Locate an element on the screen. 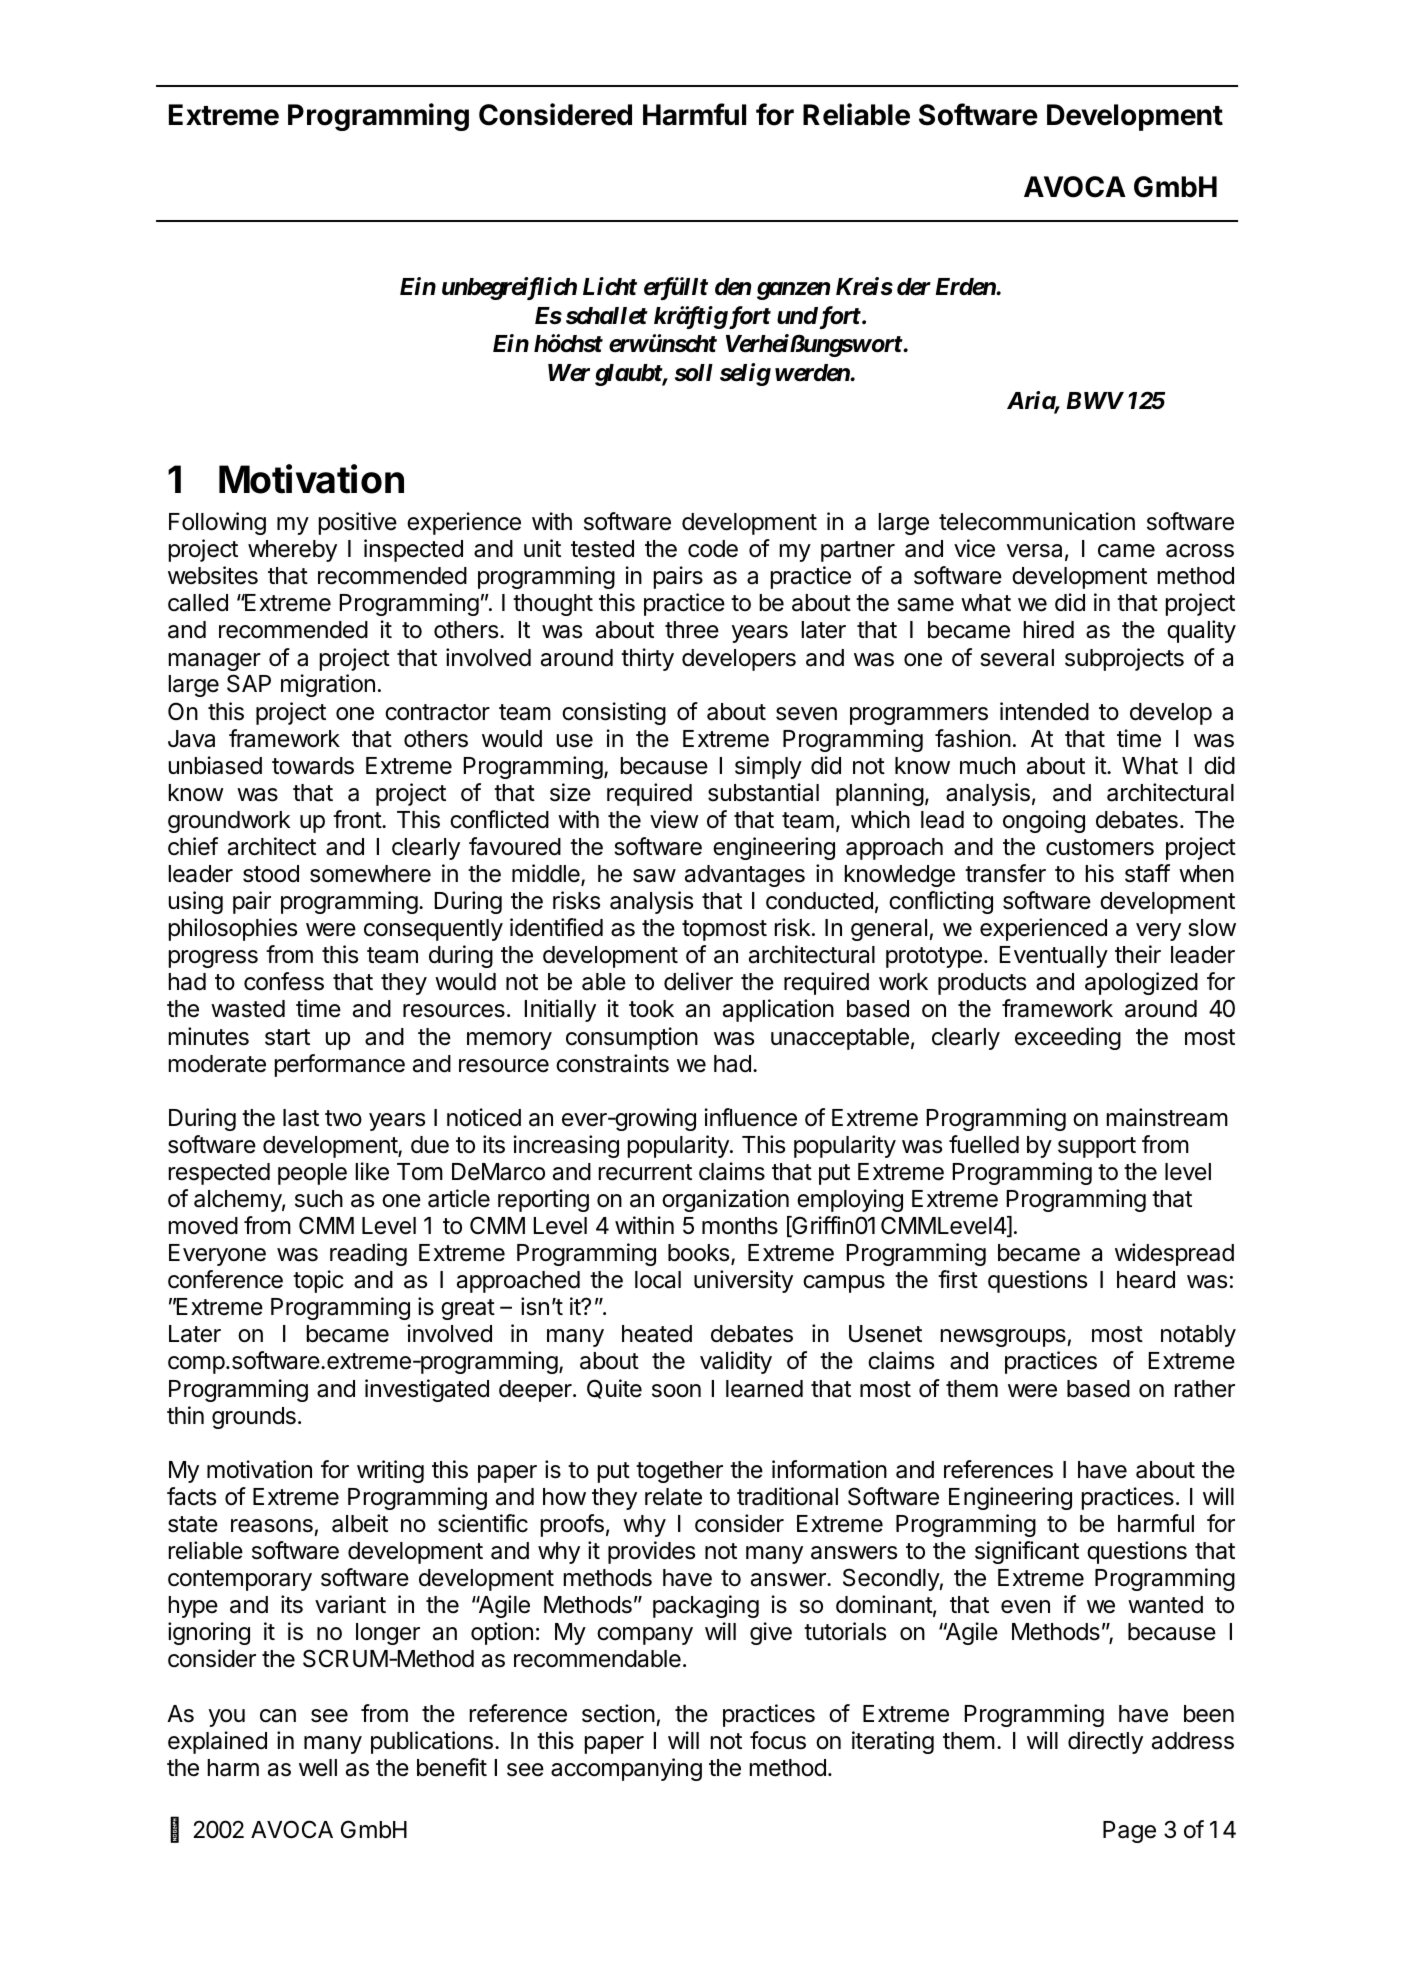 Image resolution: width=1401 pixels, height=1983 pixels. BWV is located at coordinates (1095, 400).
